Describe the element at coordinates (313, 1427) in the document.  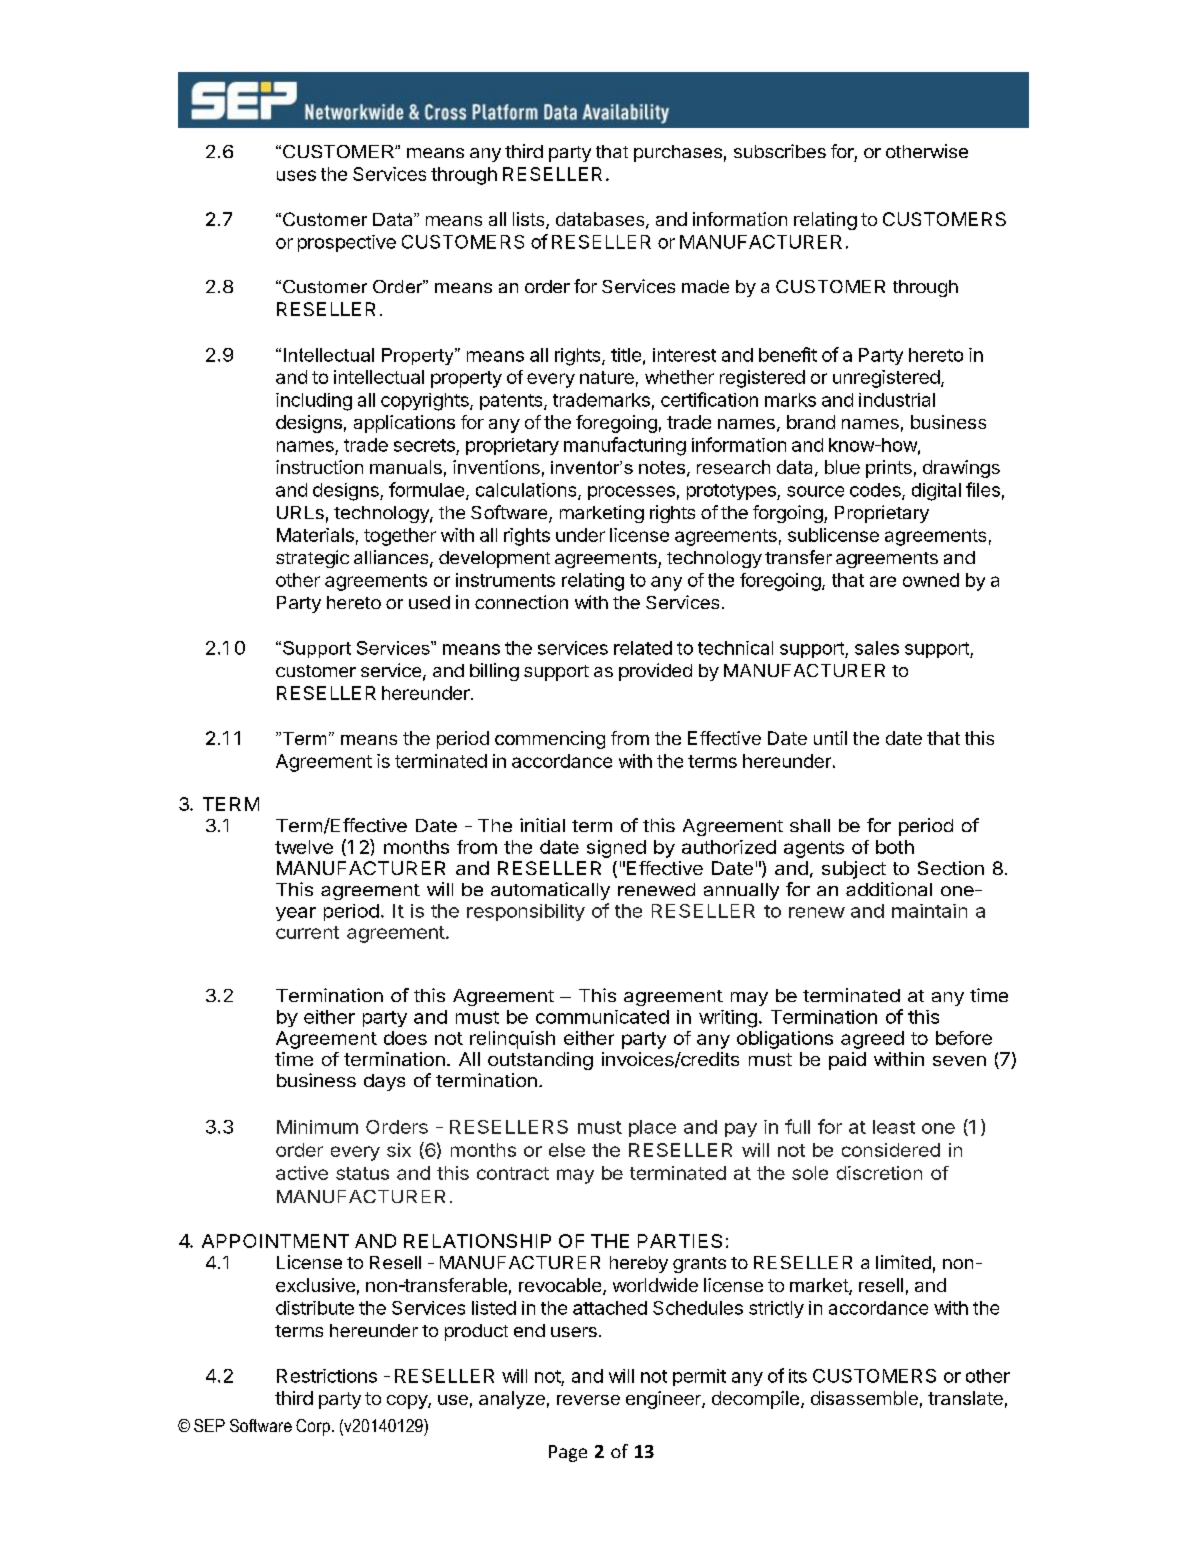
I see `Corp` at that location.
